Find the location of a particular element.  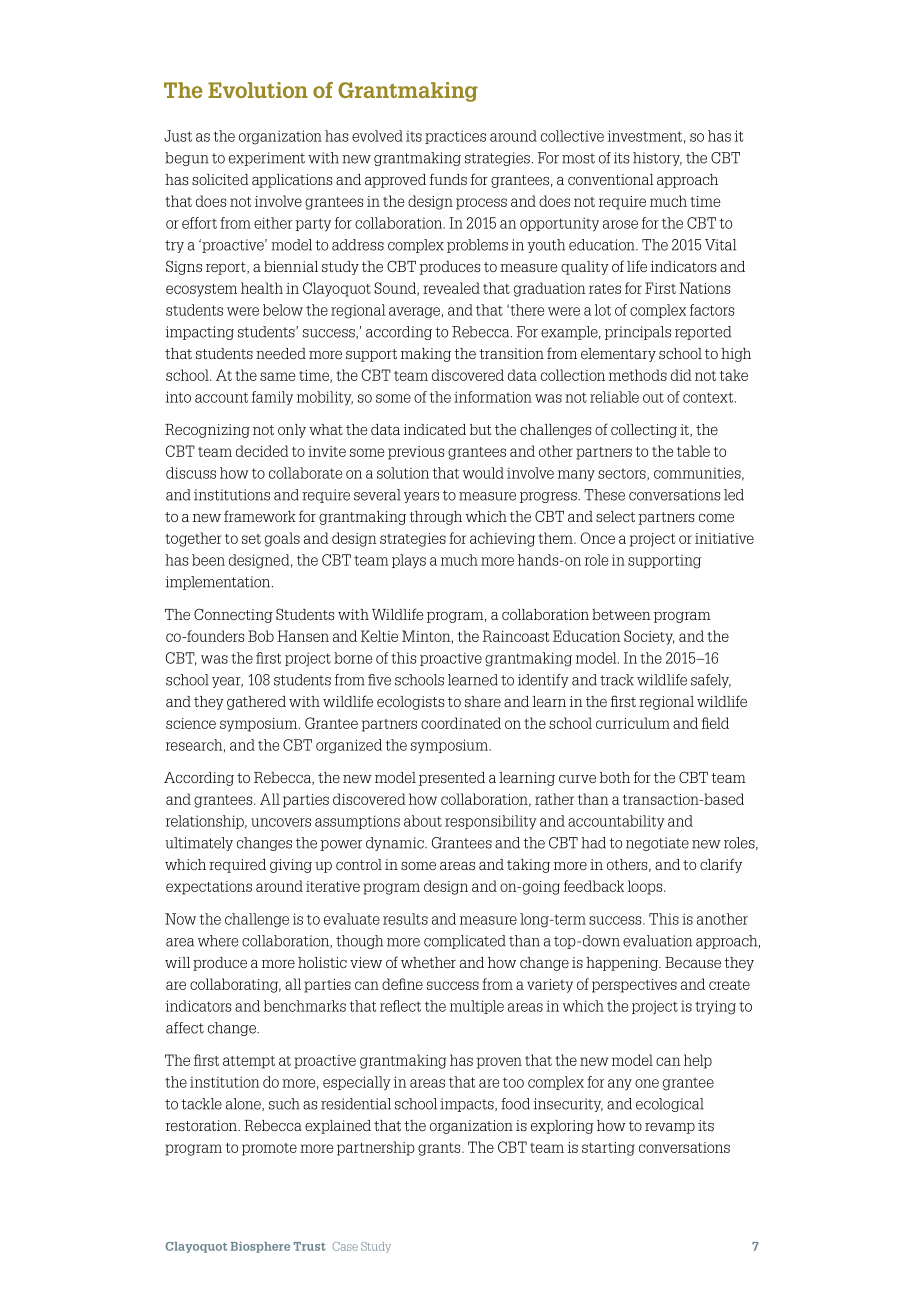

Society is located at coordinates (649, 637).
